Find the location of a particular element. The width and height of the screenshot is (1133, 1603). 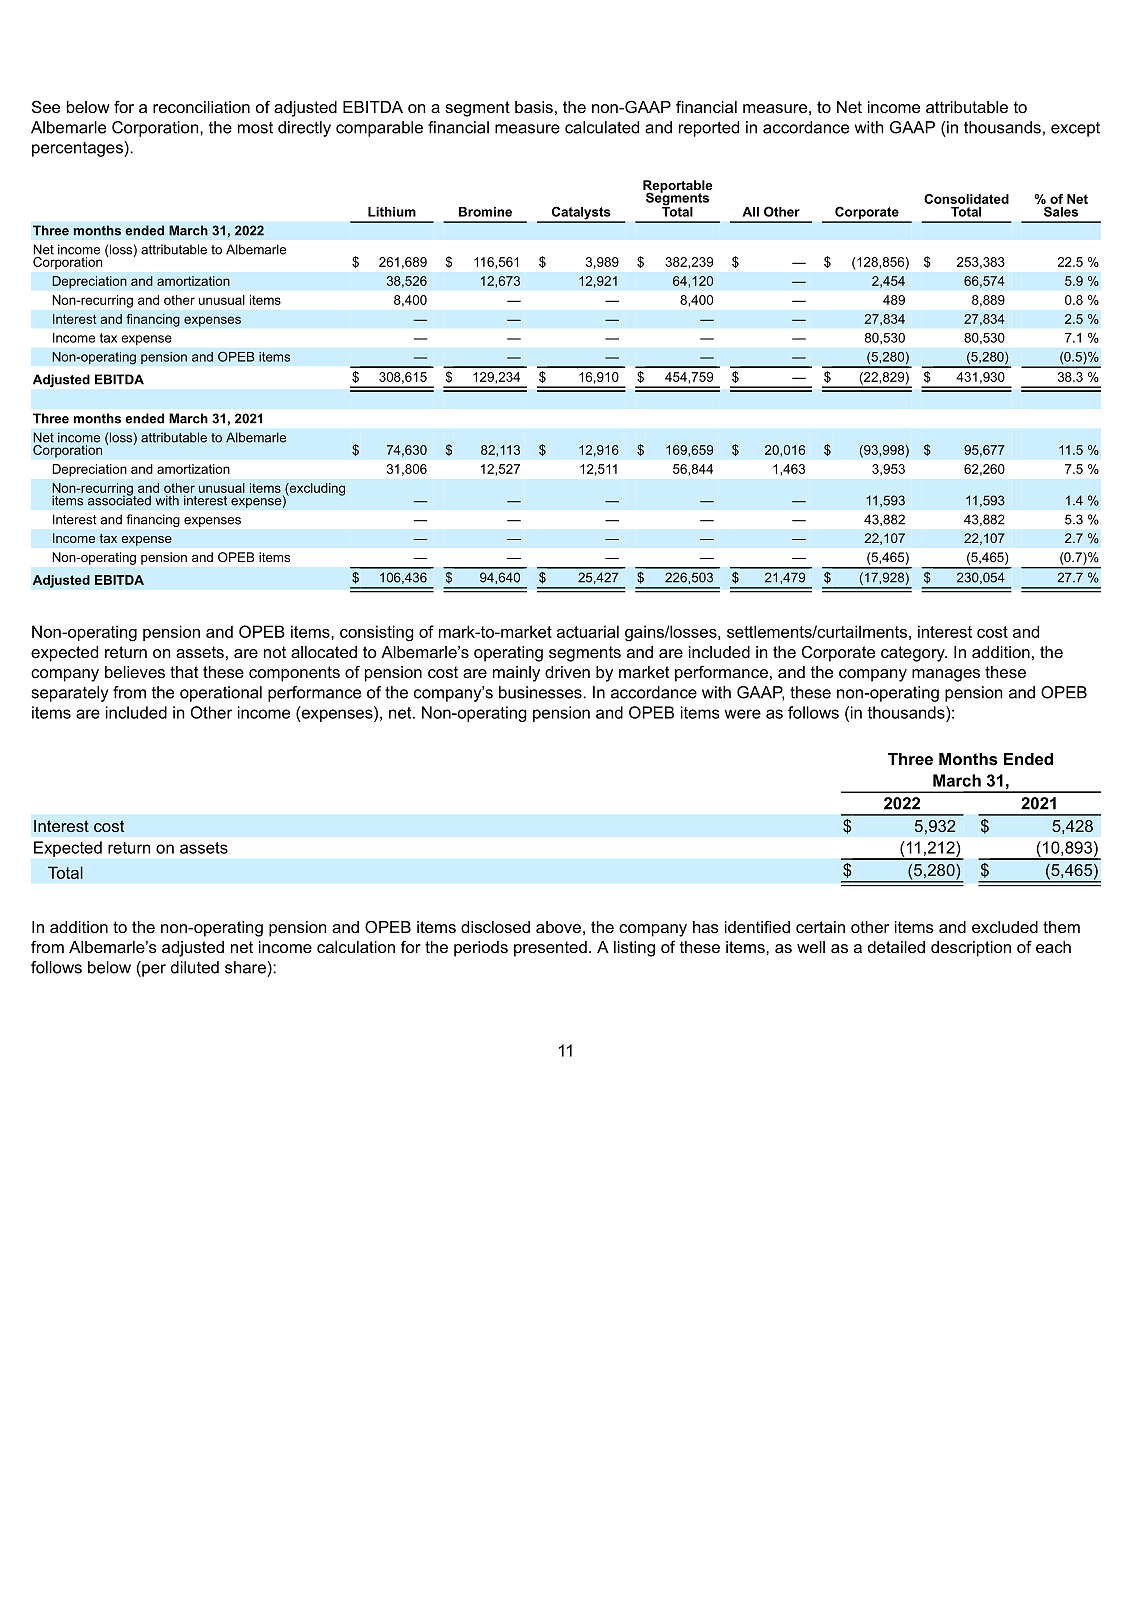

reconciliation is located at coordinates (201, 107).
